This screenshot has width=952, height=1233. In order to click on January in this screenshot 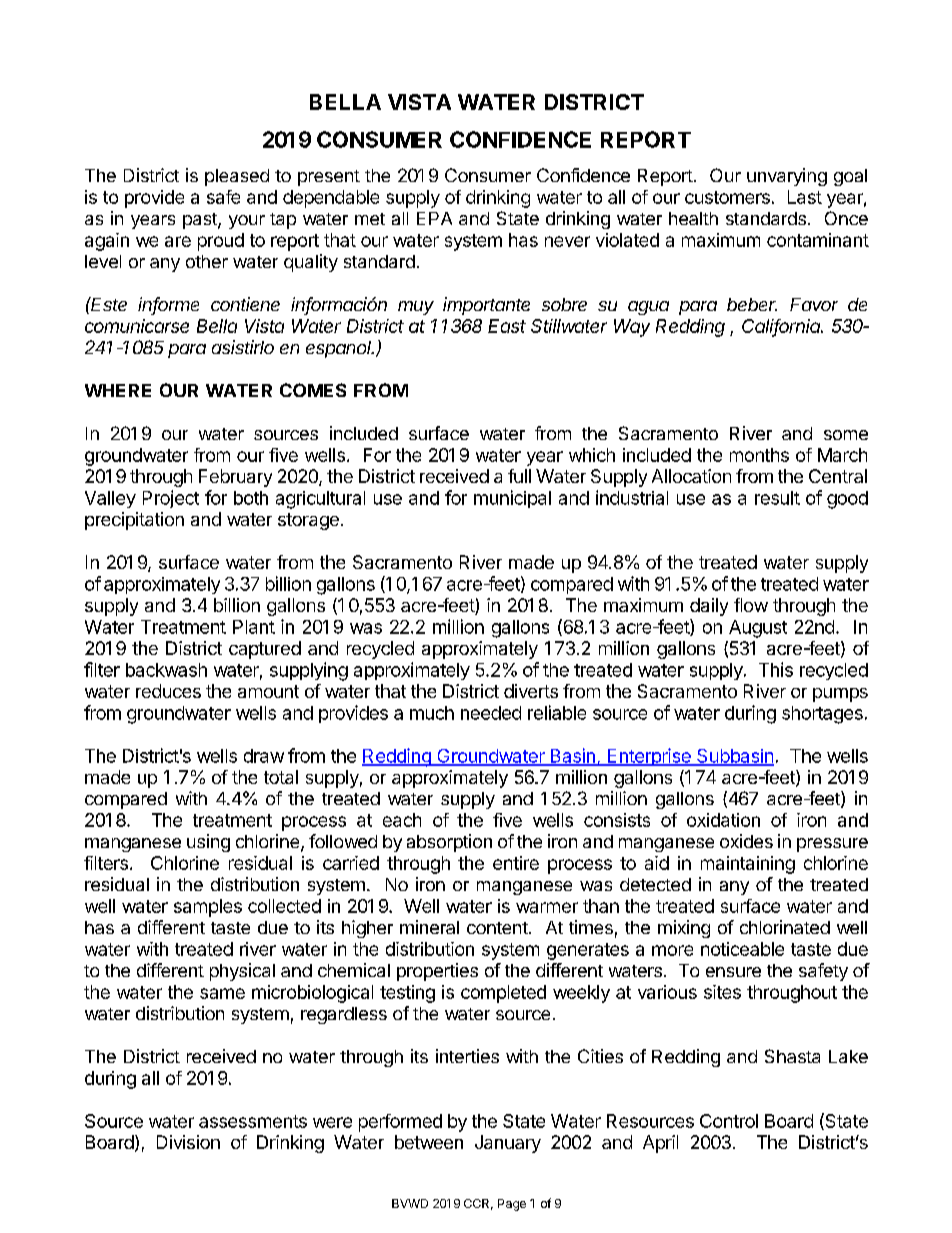, I will do `click(508, 1144)`.
